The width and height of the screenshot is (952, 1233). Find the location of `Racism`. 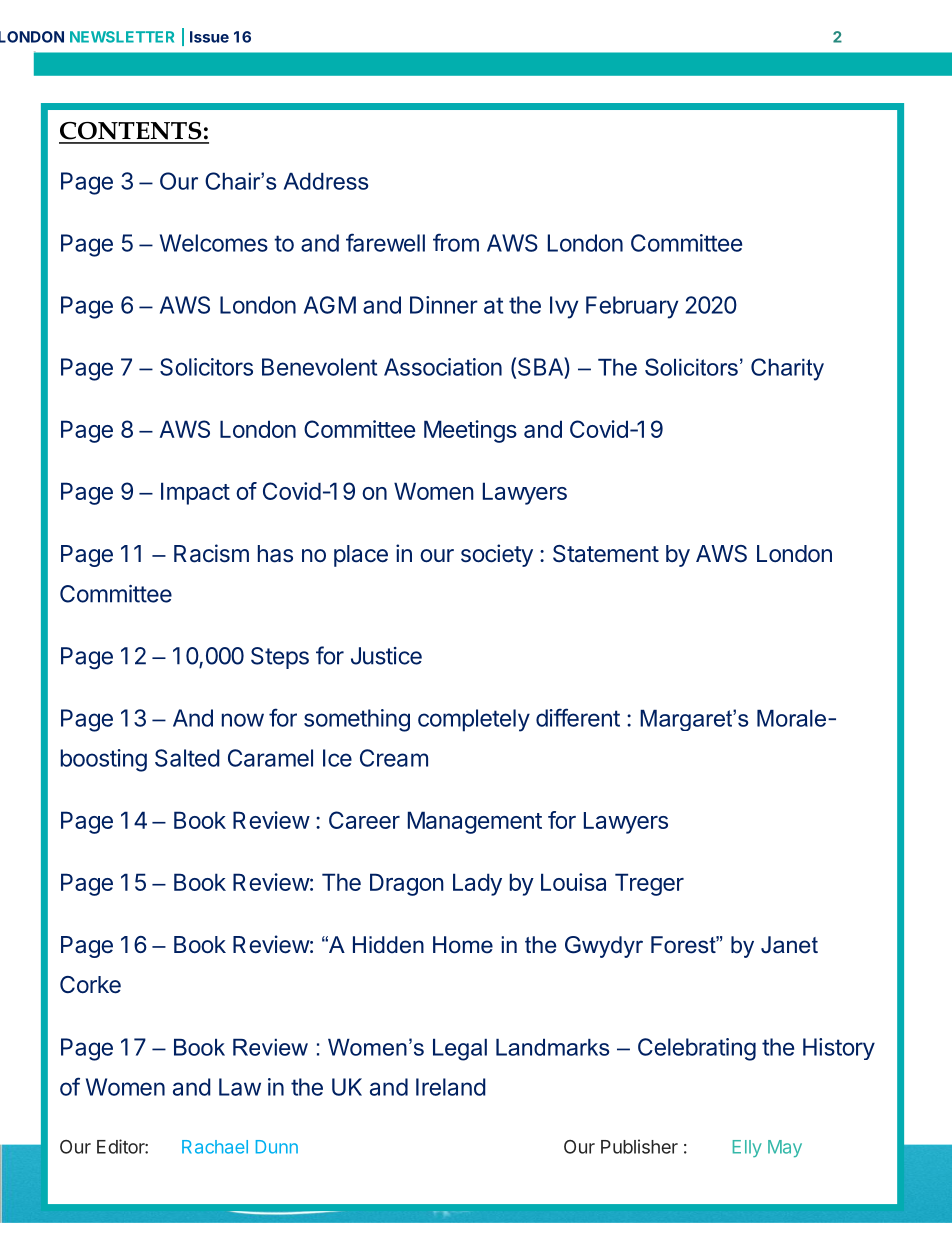

Racism is located at coordinates (211, 553).
